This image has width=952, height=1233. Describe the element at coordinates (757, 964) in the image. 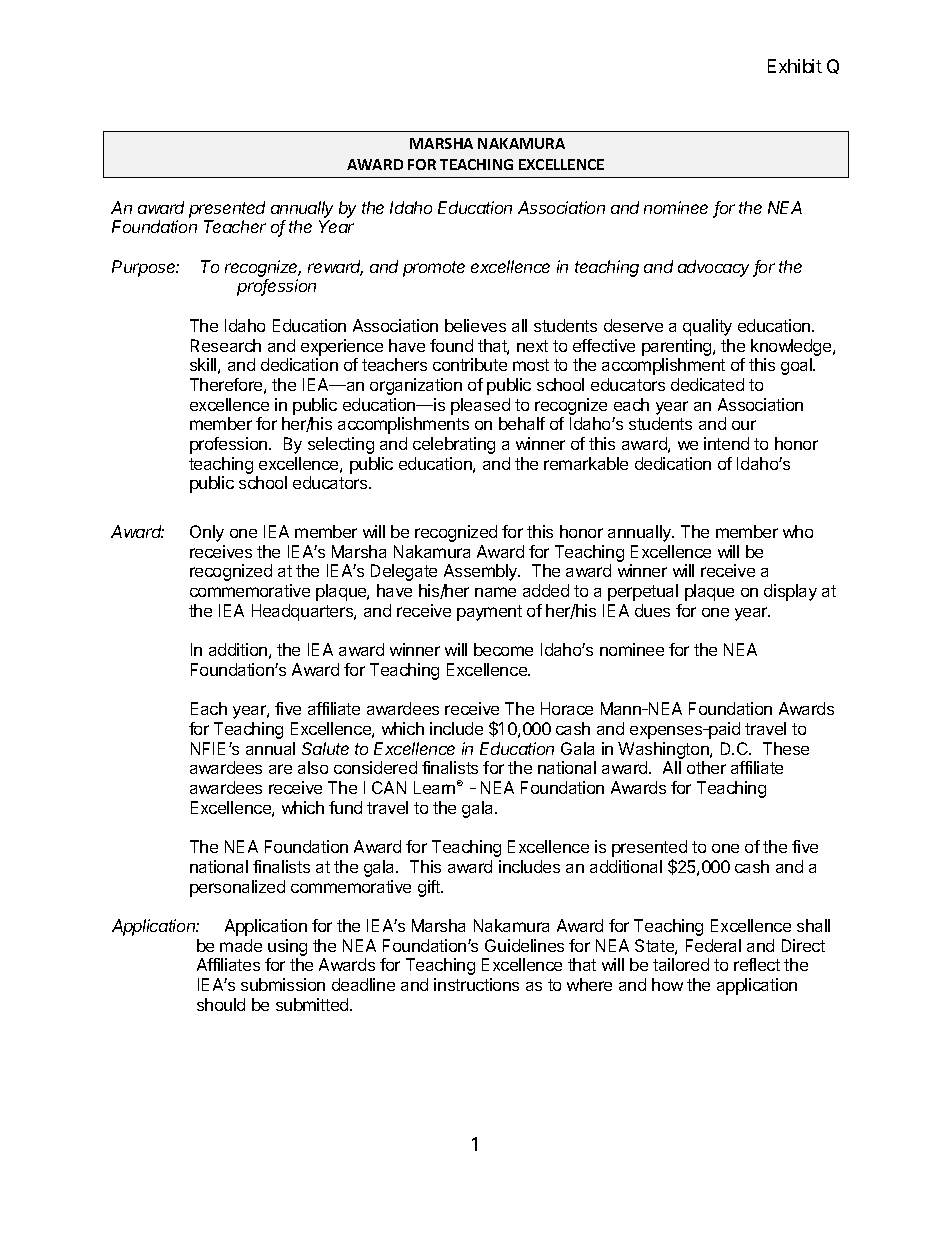

I see `reflect` at that location.
